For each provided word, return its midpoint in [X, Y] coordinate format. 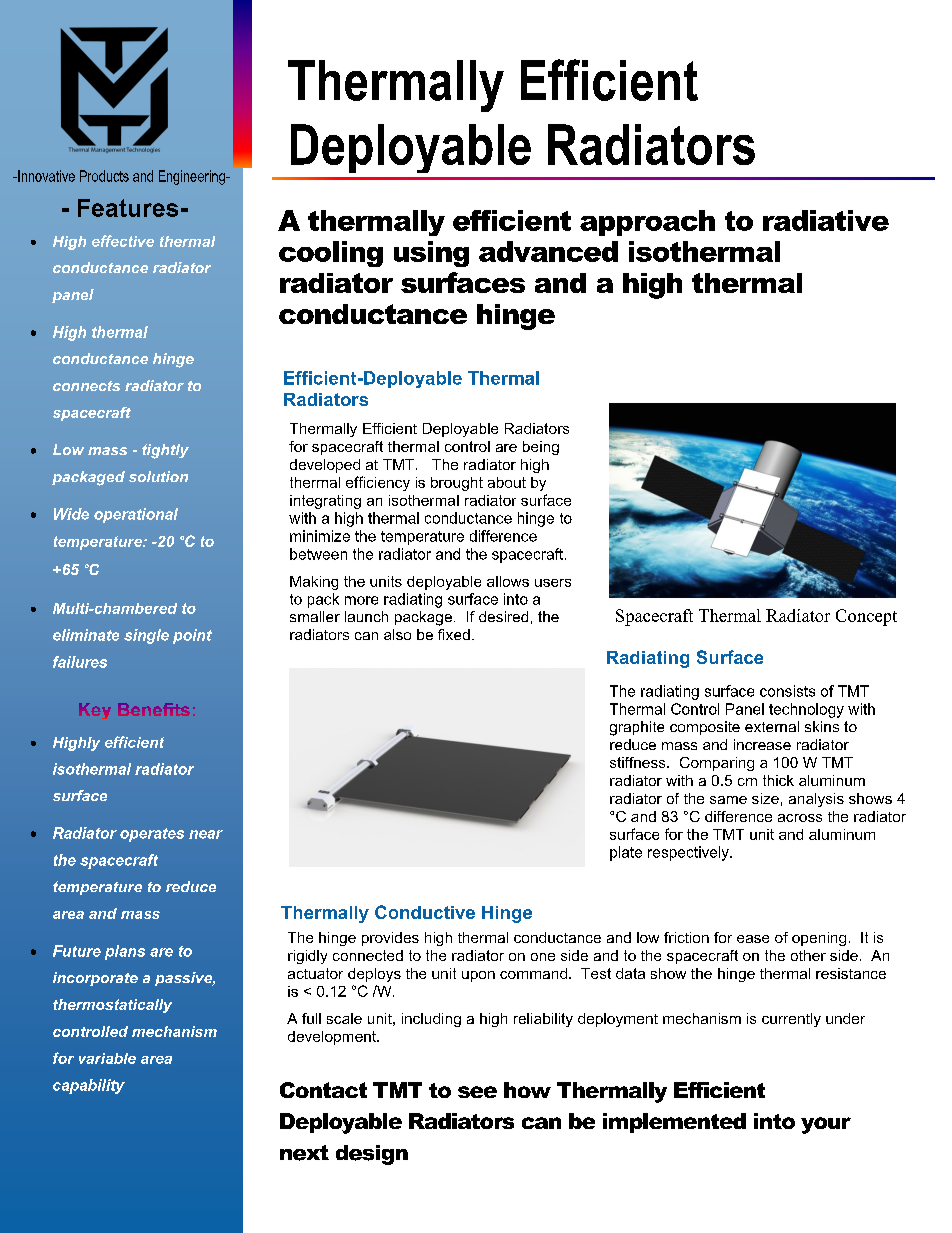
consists [787, 691]
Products [104, 176]
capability [89, 1086]
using [431, 254]
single [146, 636]
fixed [454, 634]
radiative [826, 220]
